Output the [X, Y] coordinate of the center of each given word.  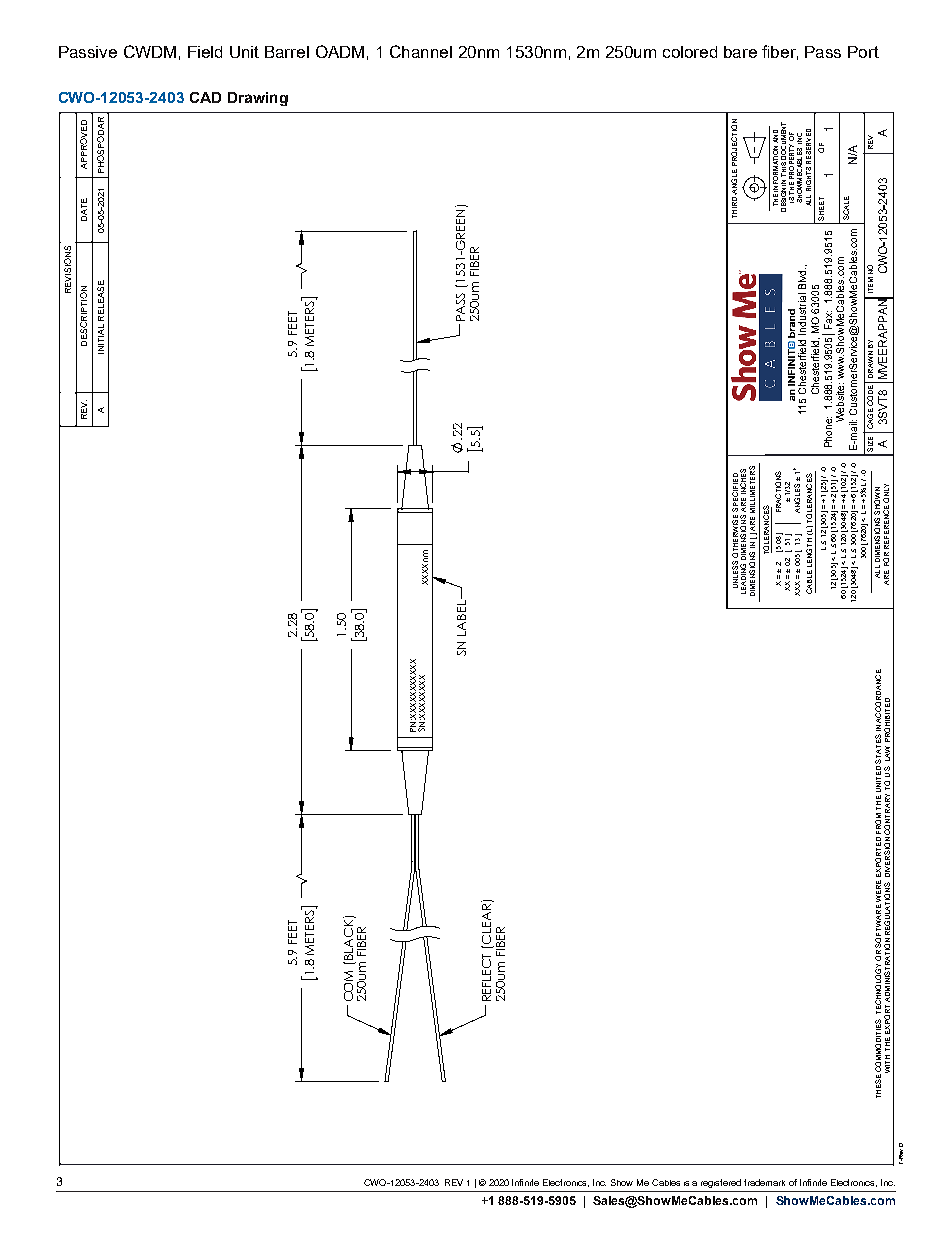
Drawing [258, 99]
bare [740, 52]
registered [721, 1183]
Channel [421, 51]
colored [690, 52]
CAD [205, 97]
